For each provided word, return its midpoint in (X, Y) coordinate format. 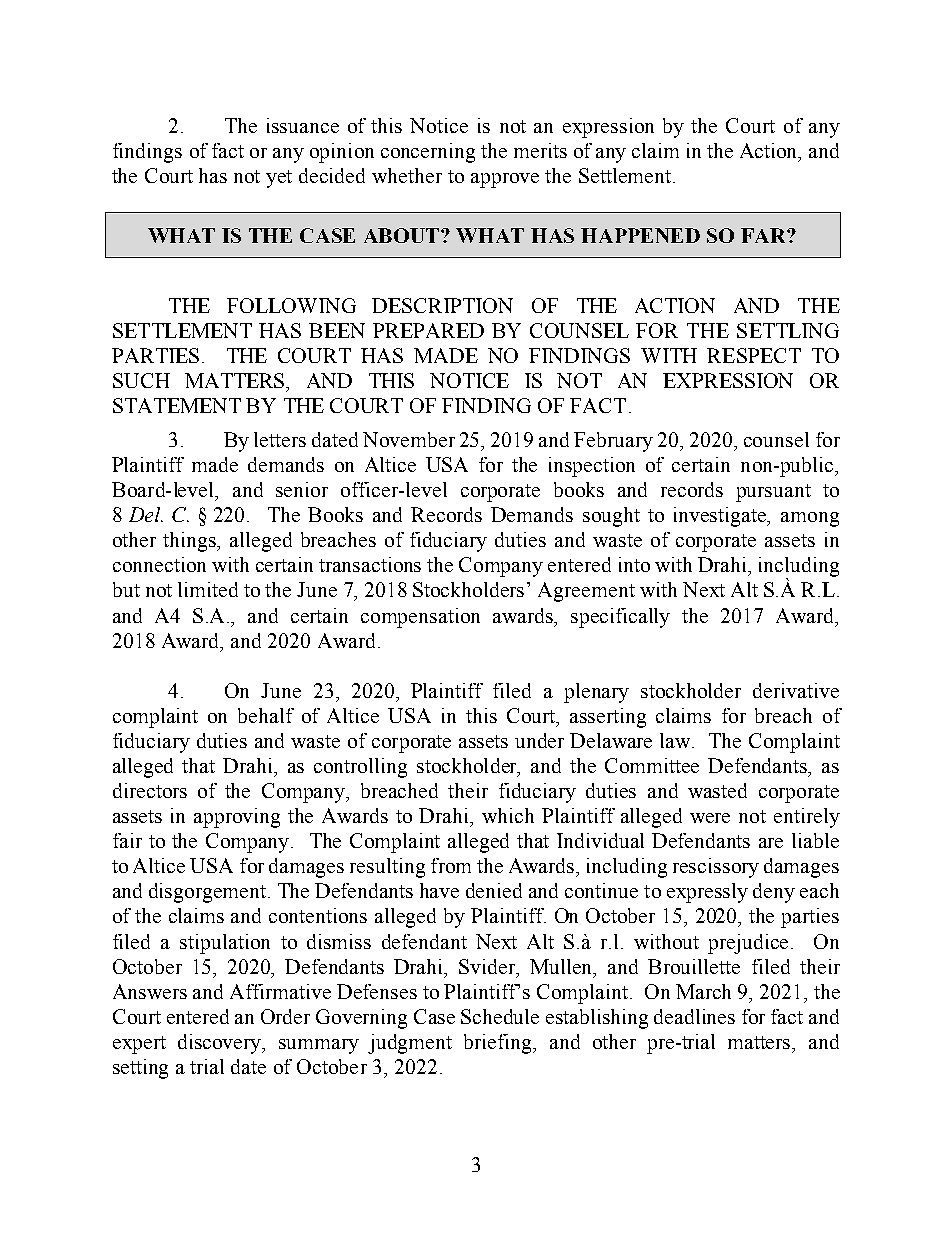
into (634, 564)
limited (208, 589)
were (710, 818)
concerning (428, 153)
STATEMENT (177, 405)
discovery (221, 1044)
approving (237, 818)
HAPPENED (640, 235)
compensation (420, 618)
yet (279, 179)
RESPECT (754, 355)
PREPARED (428, 330)
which (508, 815)
